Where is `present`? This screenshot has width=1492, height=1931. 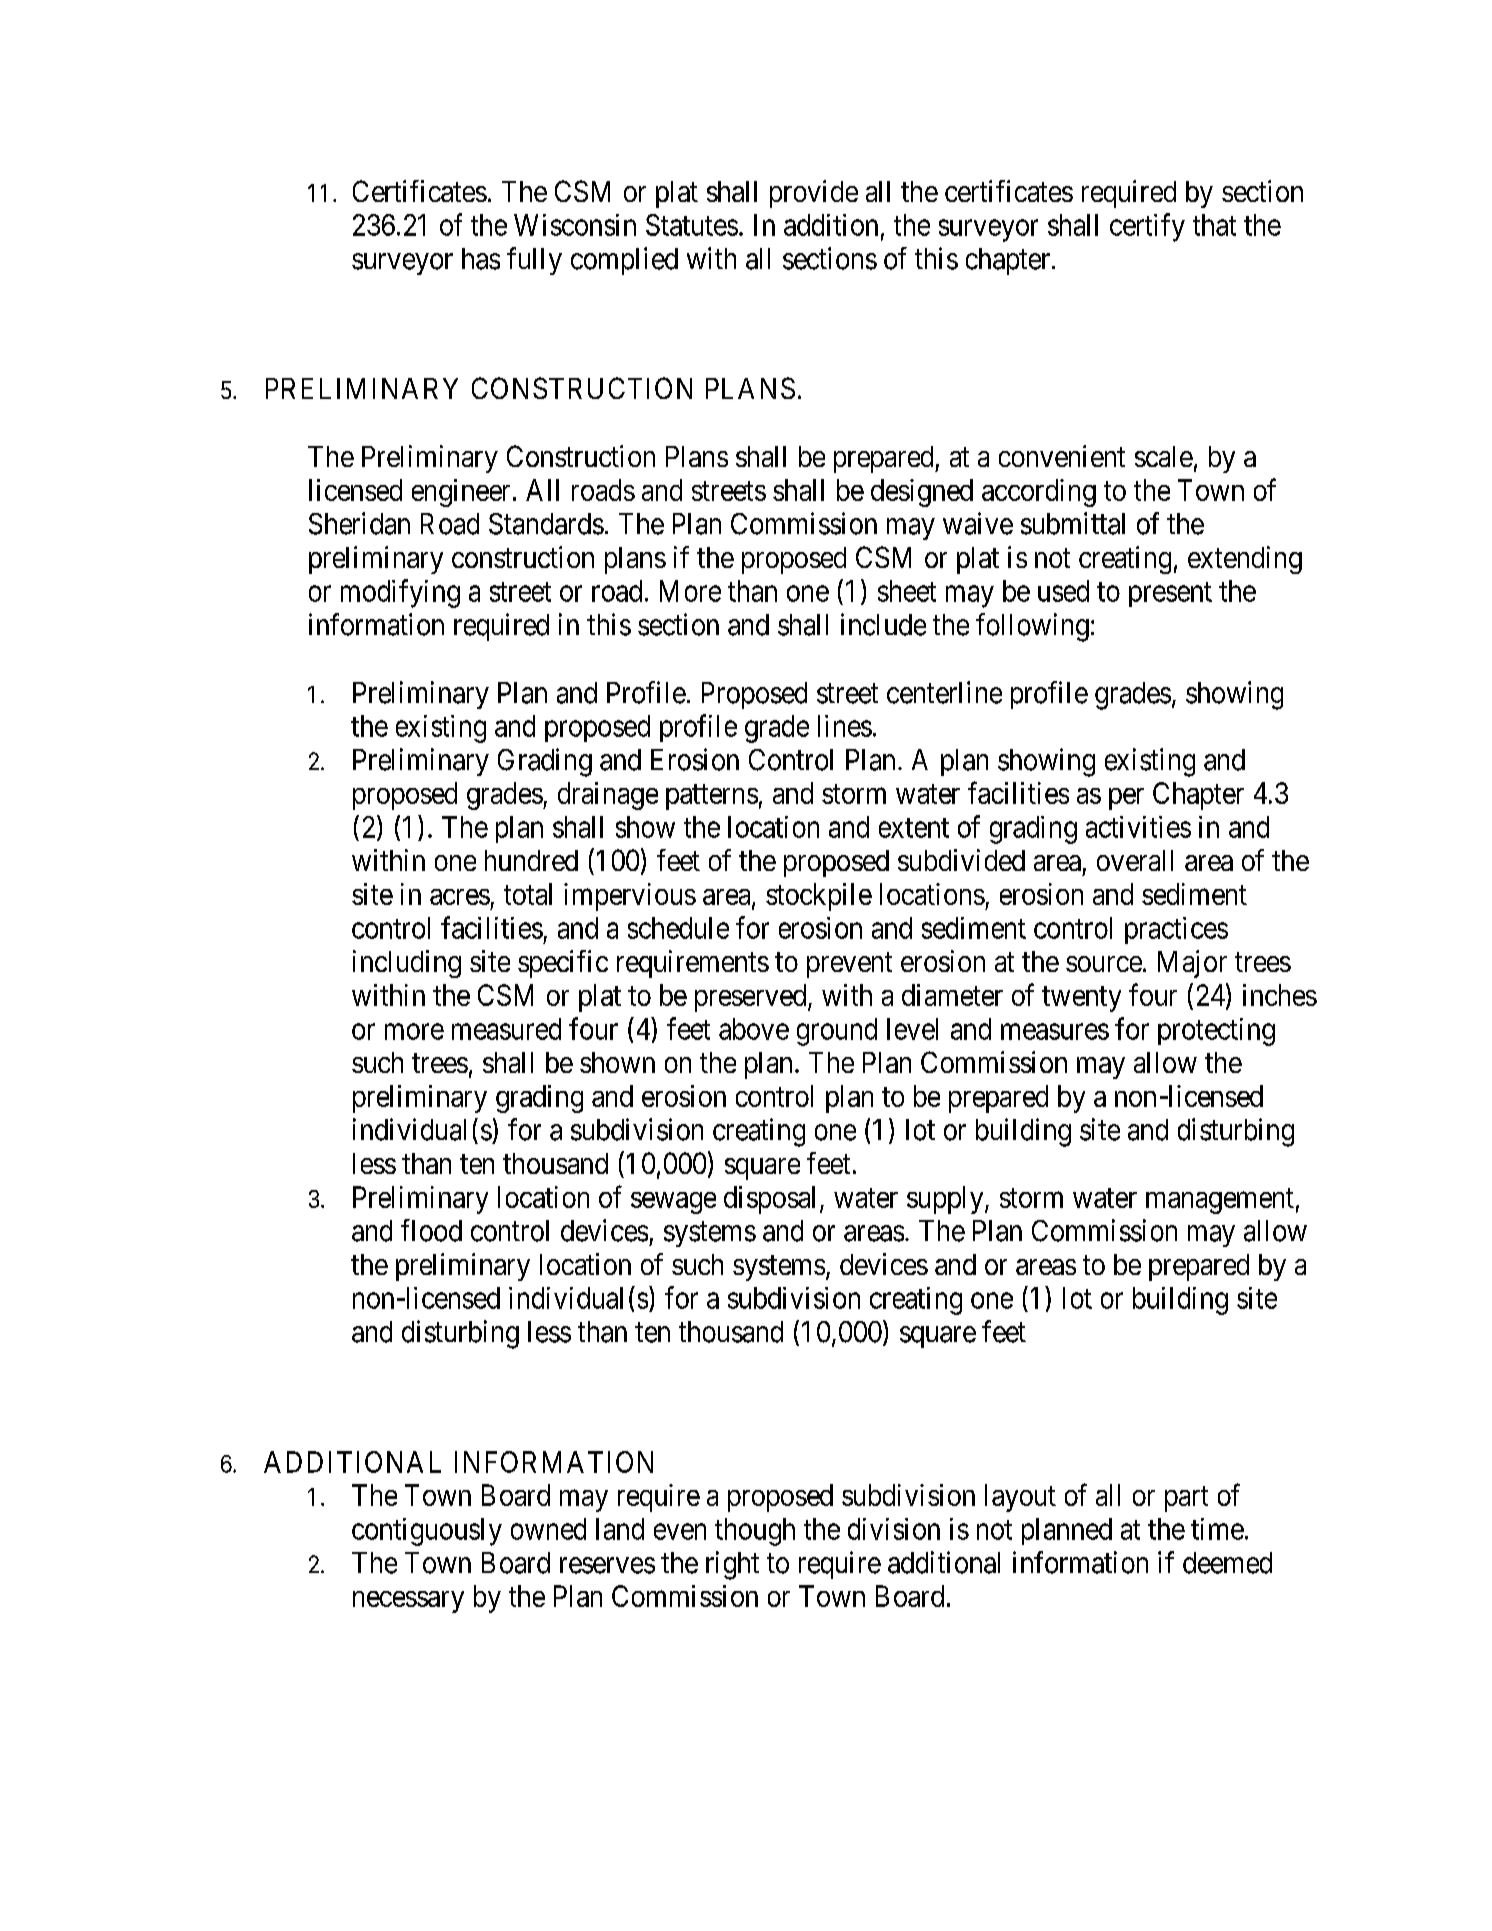 present is located at coordinates (1170, 594).
